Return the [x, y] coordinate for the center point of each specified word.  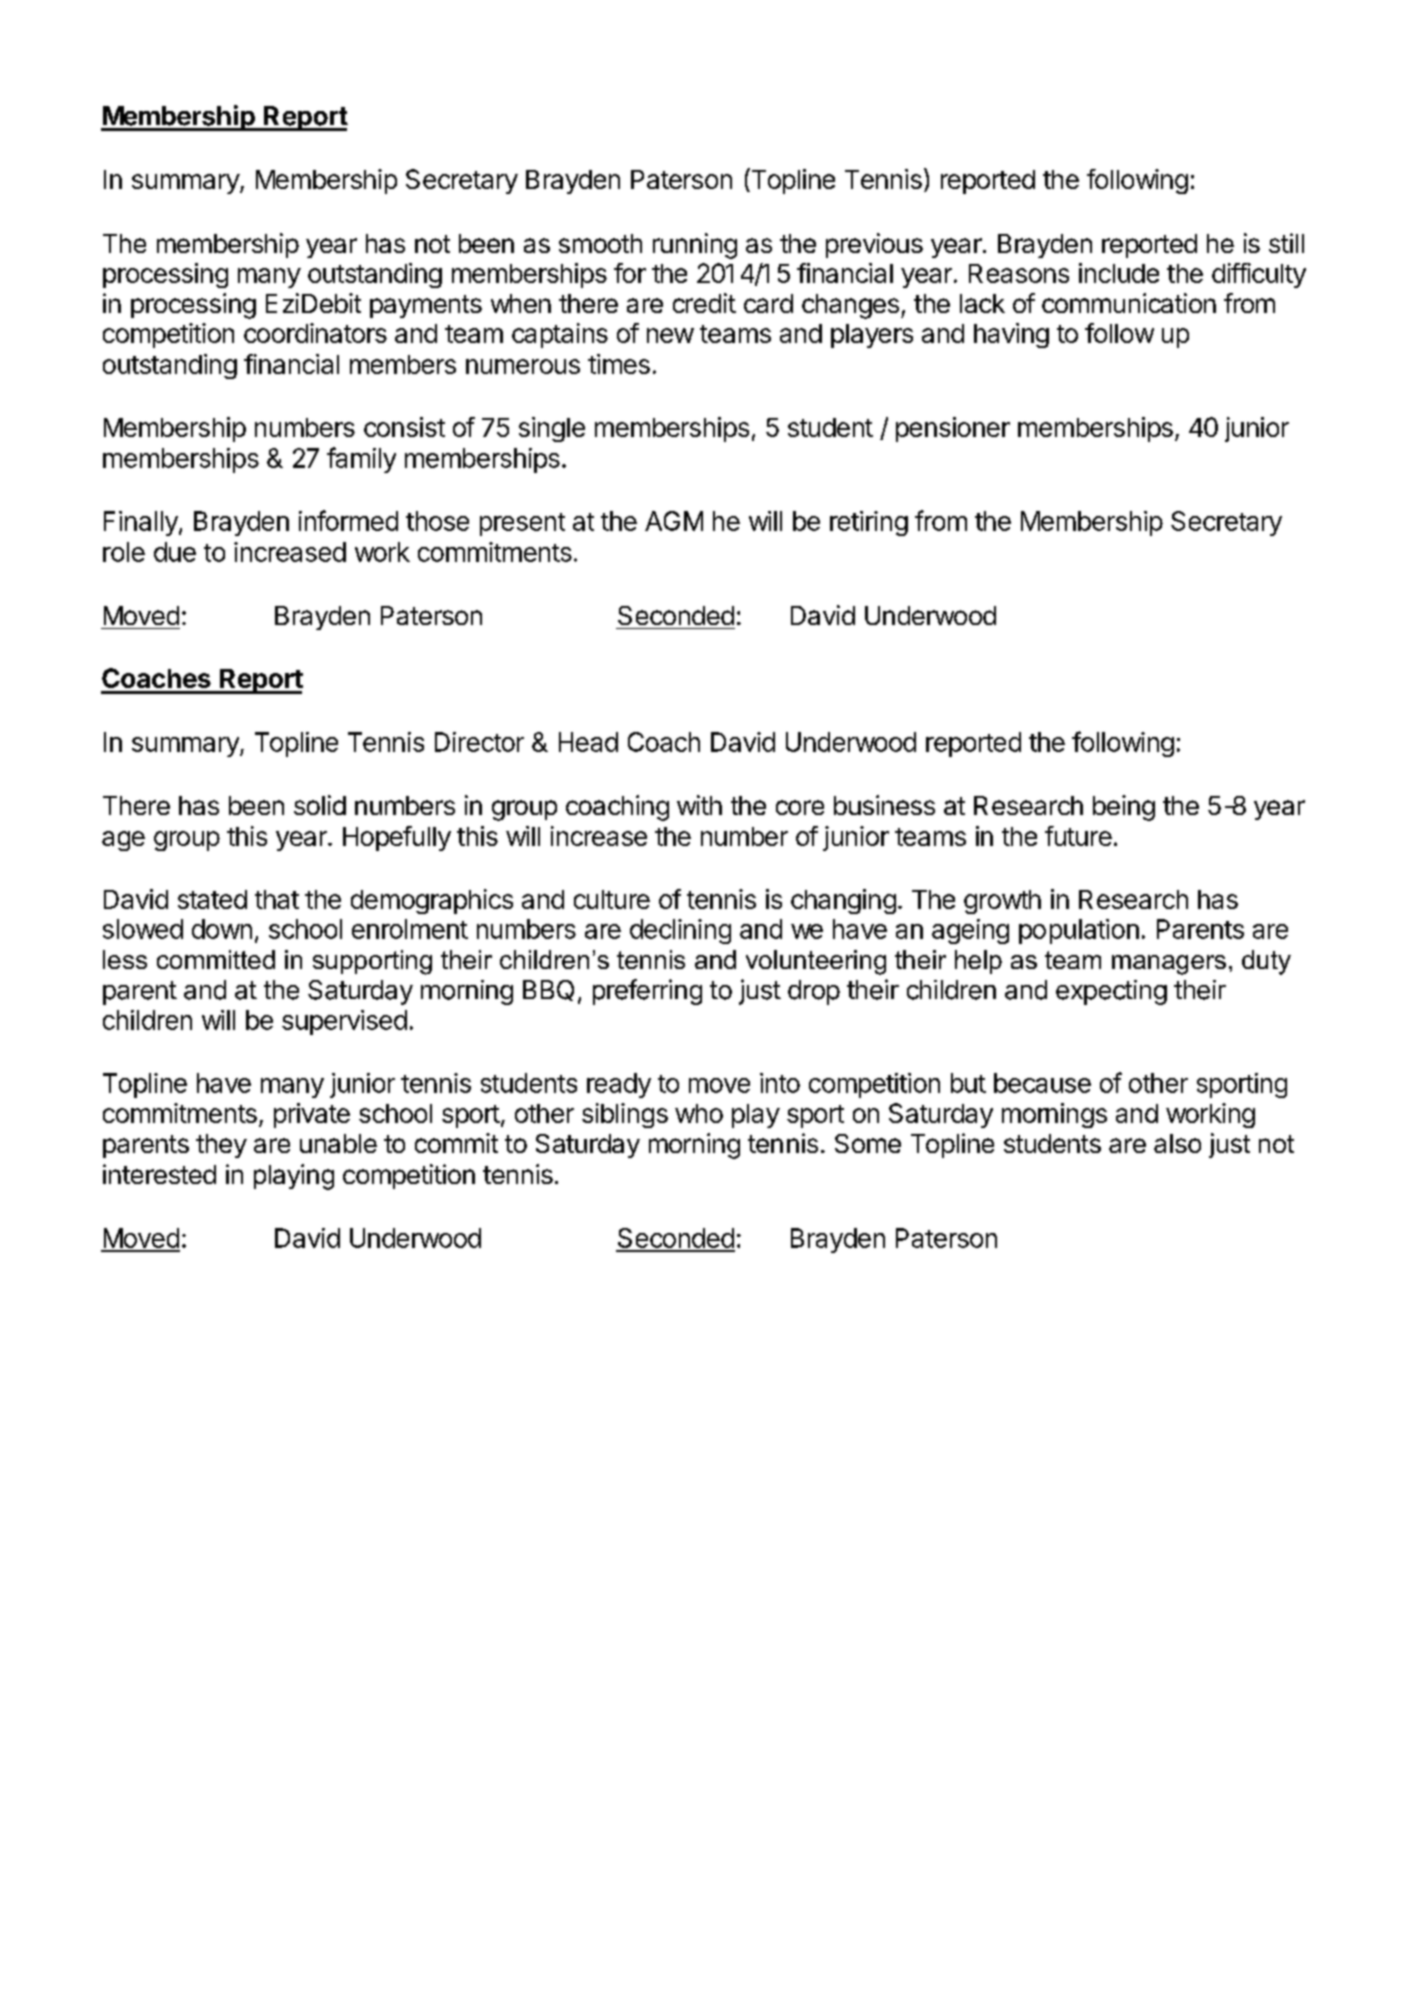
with [699, 805]
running [695, 246]
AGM [674, 521]
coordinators [315, 333]
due [175, 552]
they [221, 1146]
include [1119, 273]
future [1078, 836]
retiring [869, 523]
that [277, 899]
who [699, 1113]
